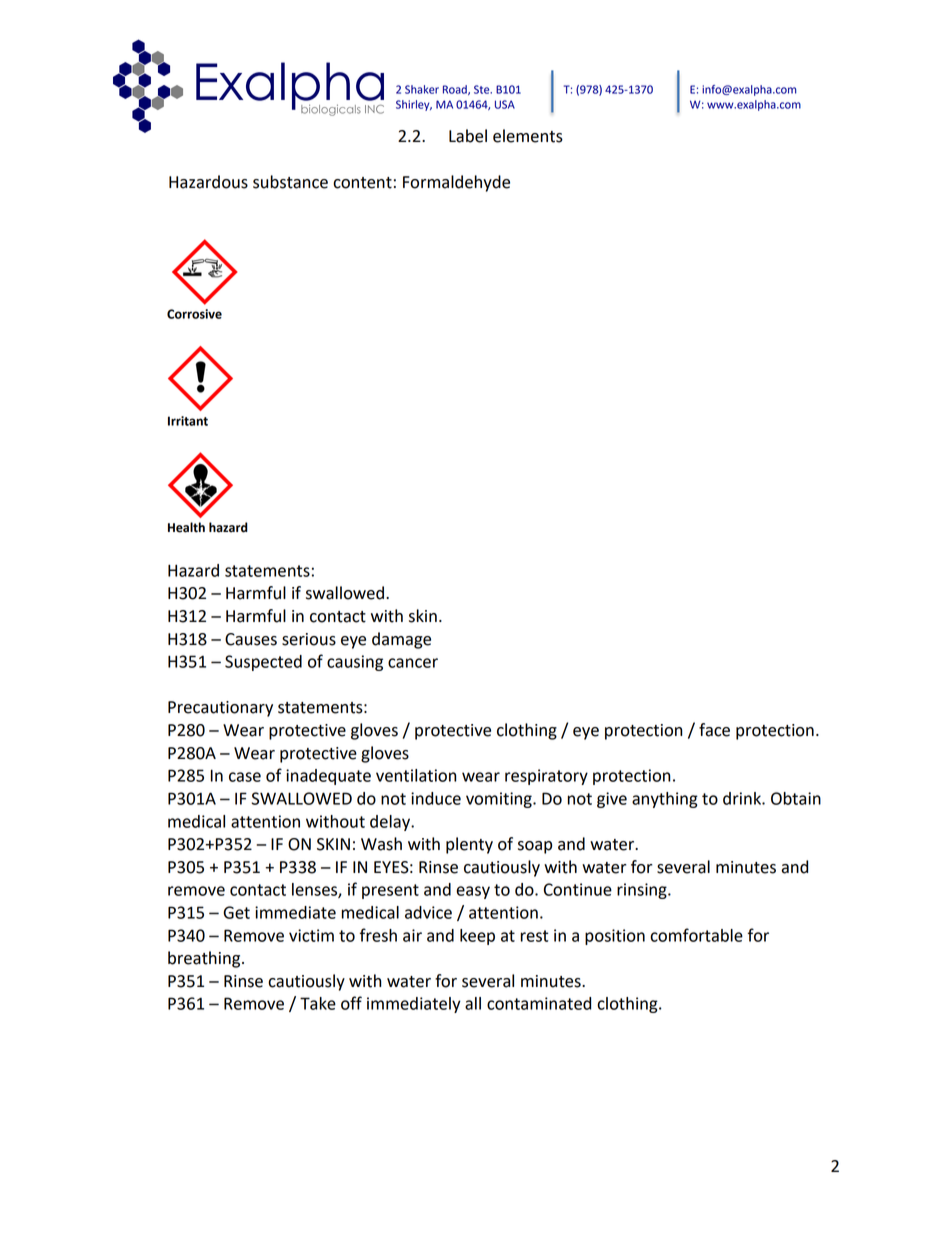 The width and height of the page is (952, 1233). What do you see at coordinates (528, 136) in the page?
I see `elements` at bounding box center [528, 136].
